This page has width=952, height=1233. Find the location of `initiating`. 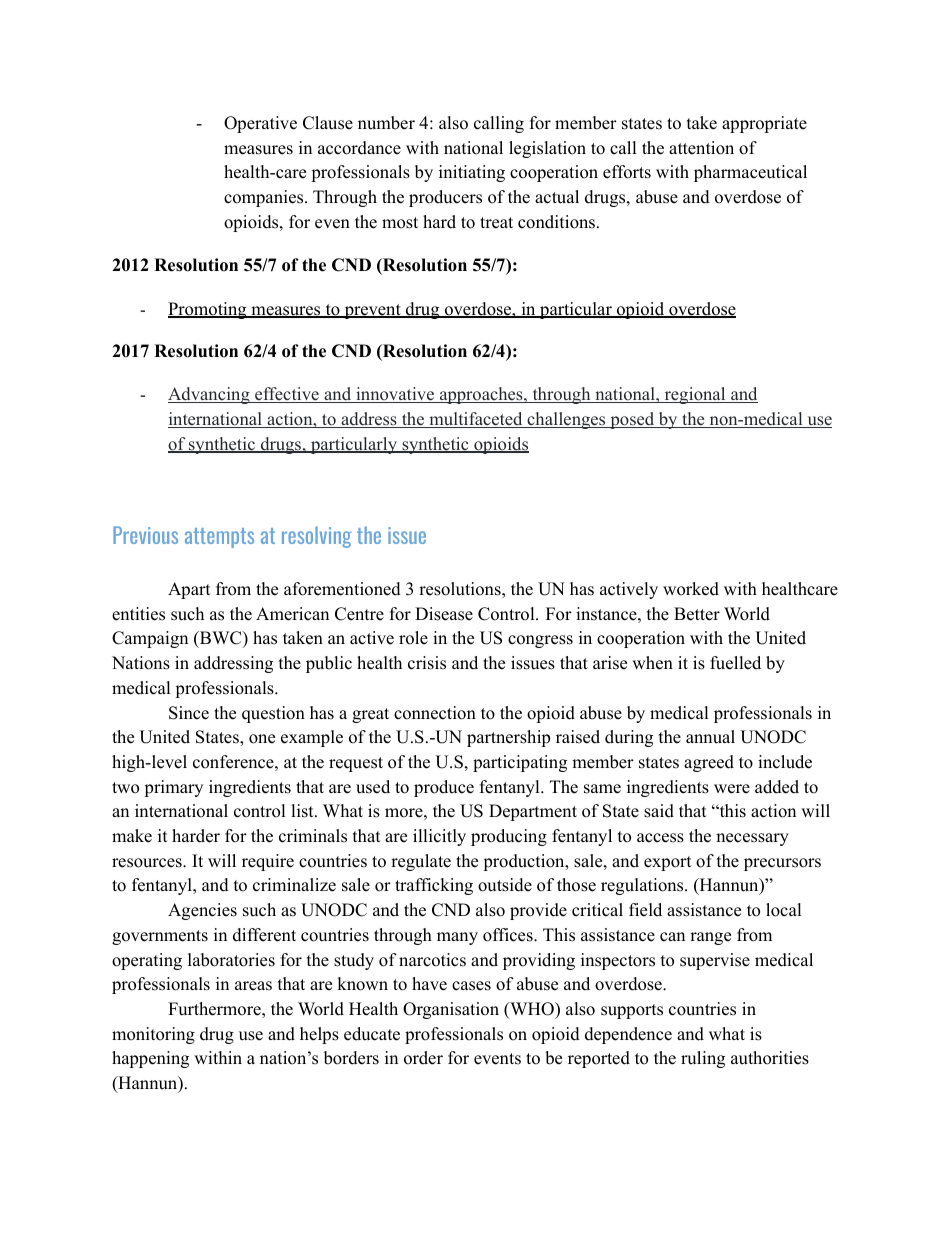

initiating is located at coordinates (472, 173).
